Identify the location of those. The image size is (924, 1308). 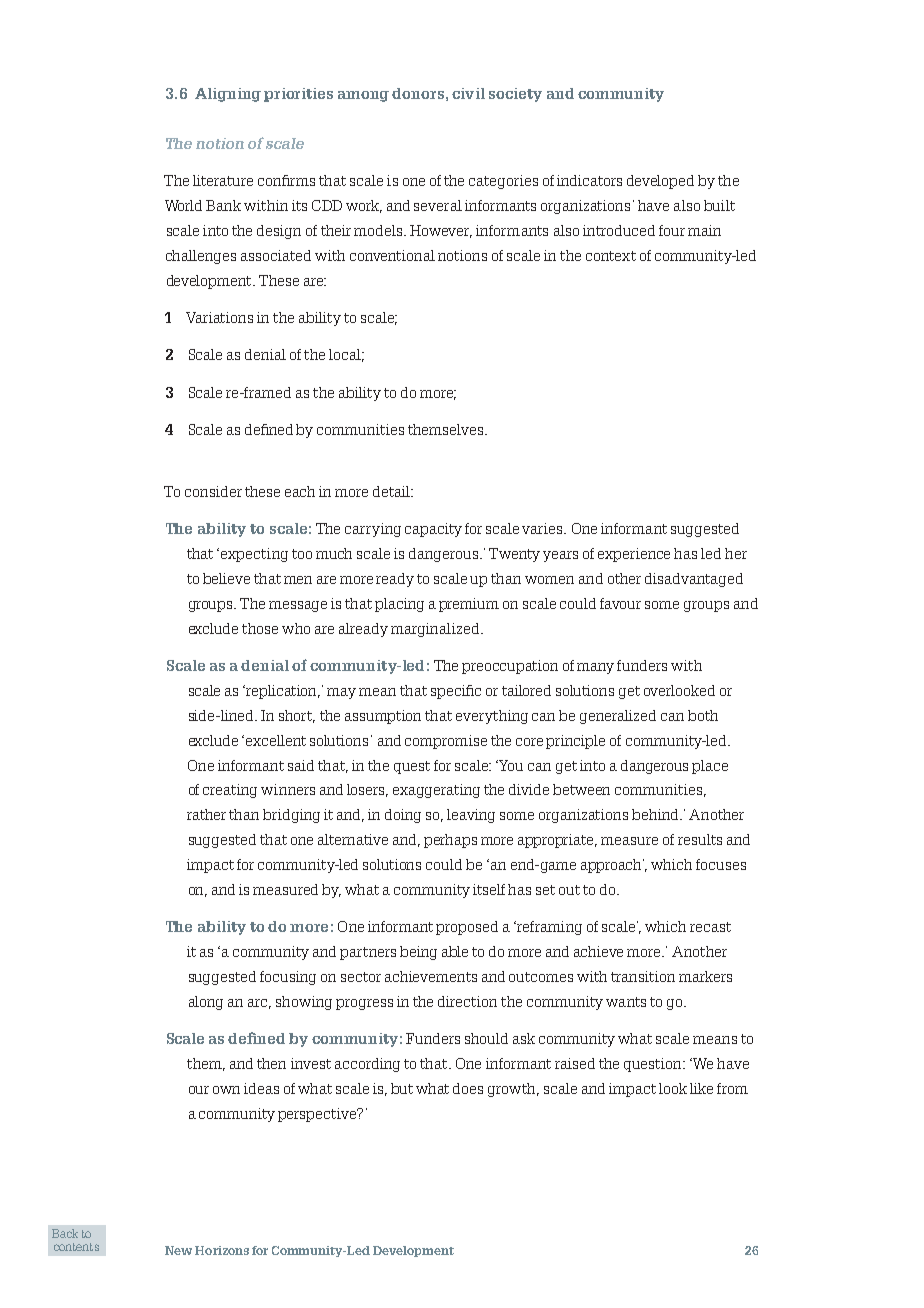
(260, 628).
